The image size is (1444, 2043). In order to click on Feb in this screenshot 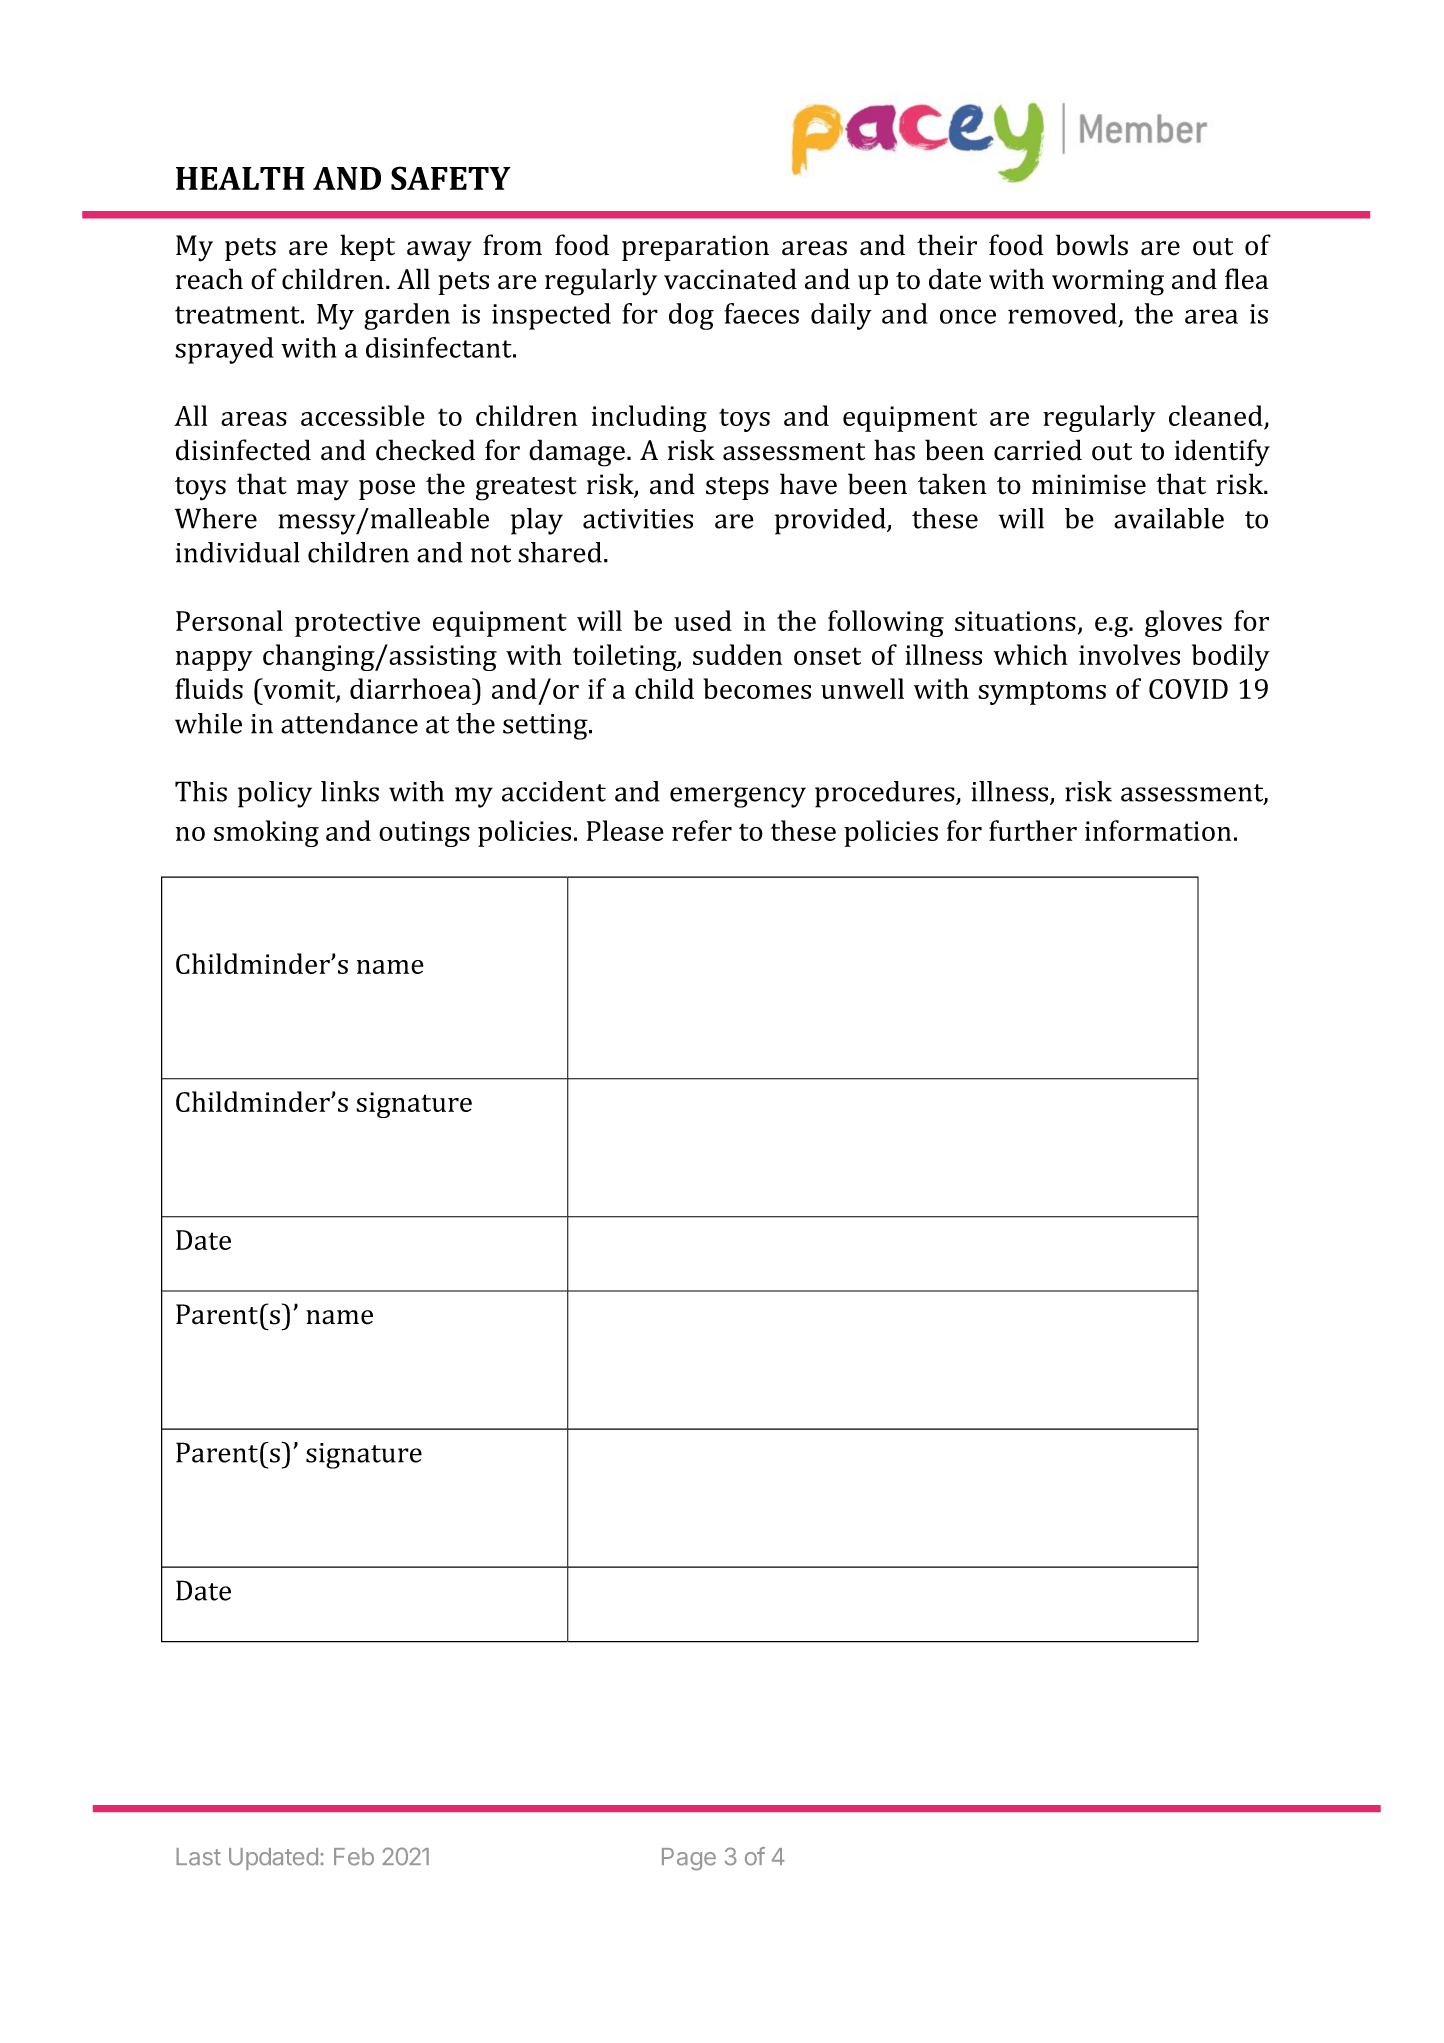, I will do `click(354, 1857)`.
